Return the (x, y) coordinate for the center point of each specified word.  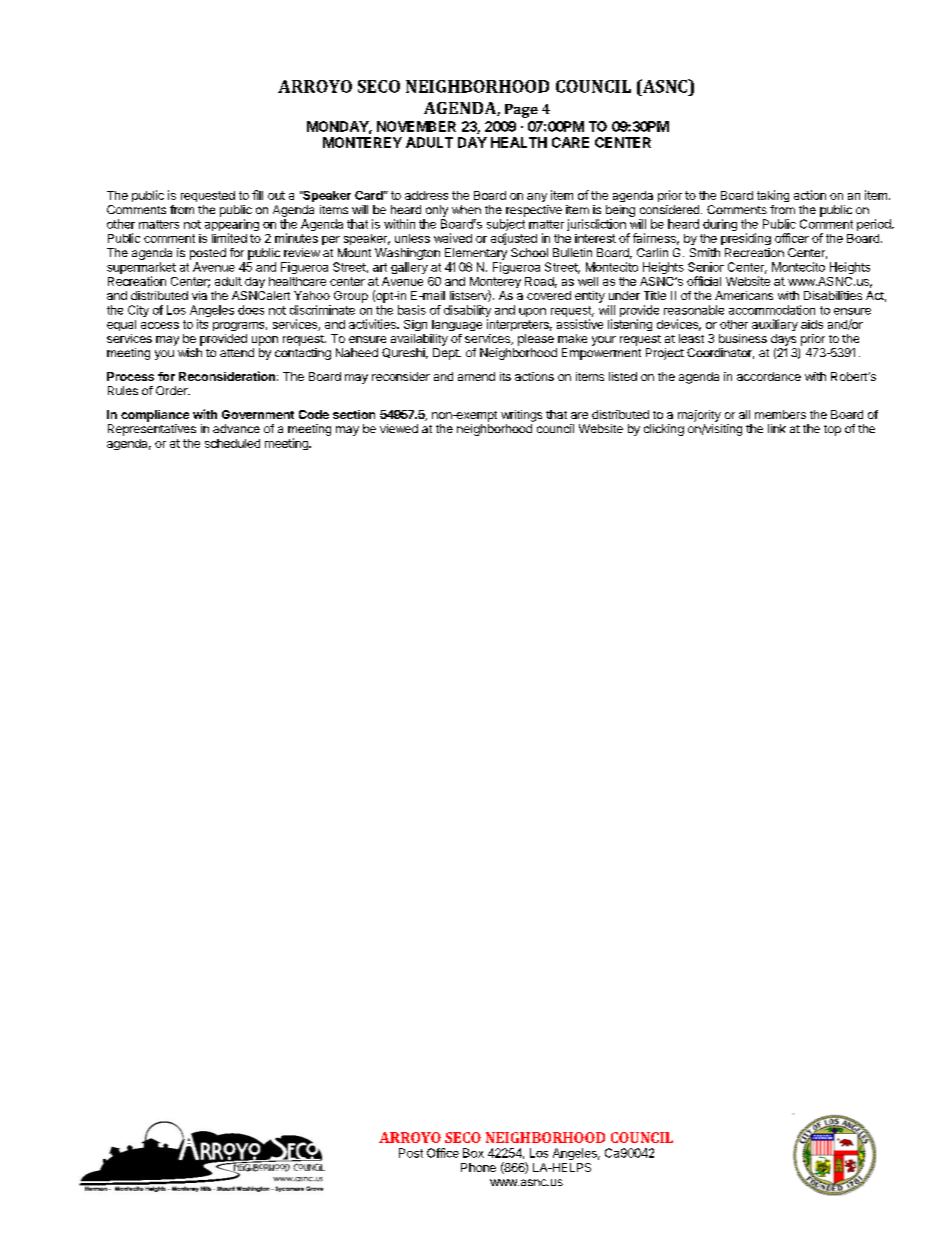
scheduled (232, 443)
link (777, 428)
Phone (478, 1167)
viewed (399, 428)
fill (257, 195)
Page (521, 111)
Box (473, 1153)
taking (773, 196)
